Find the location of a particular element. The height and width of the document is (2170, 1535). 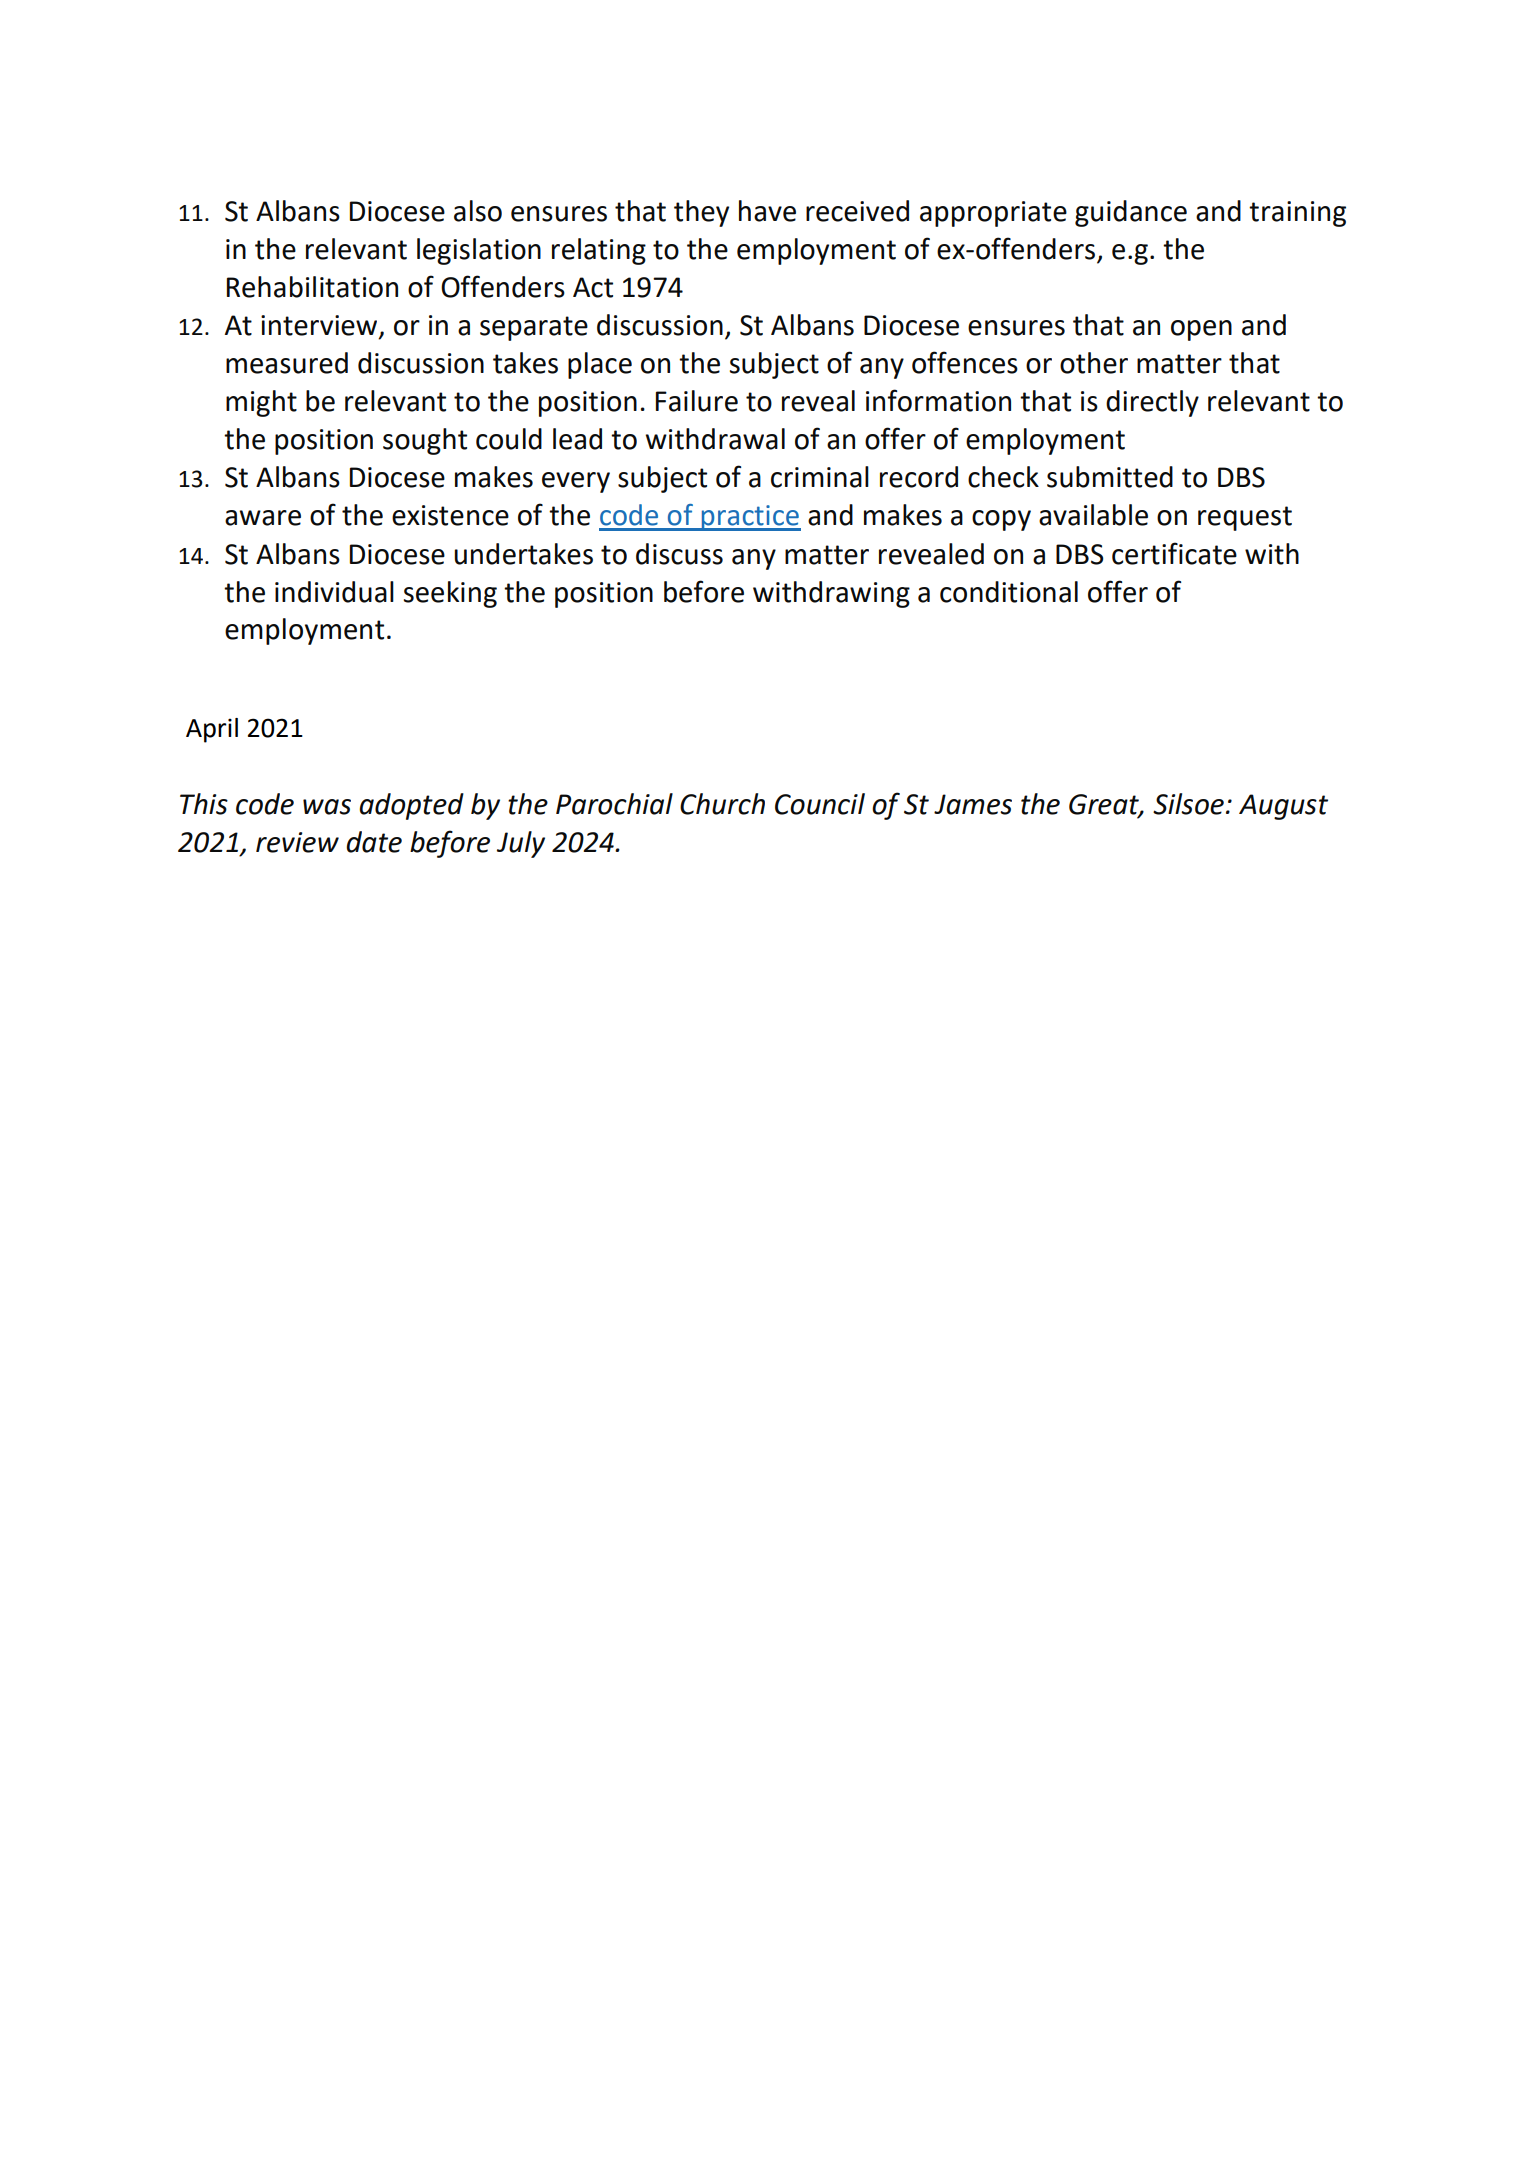

request is located at coordinates (1245, 518).
